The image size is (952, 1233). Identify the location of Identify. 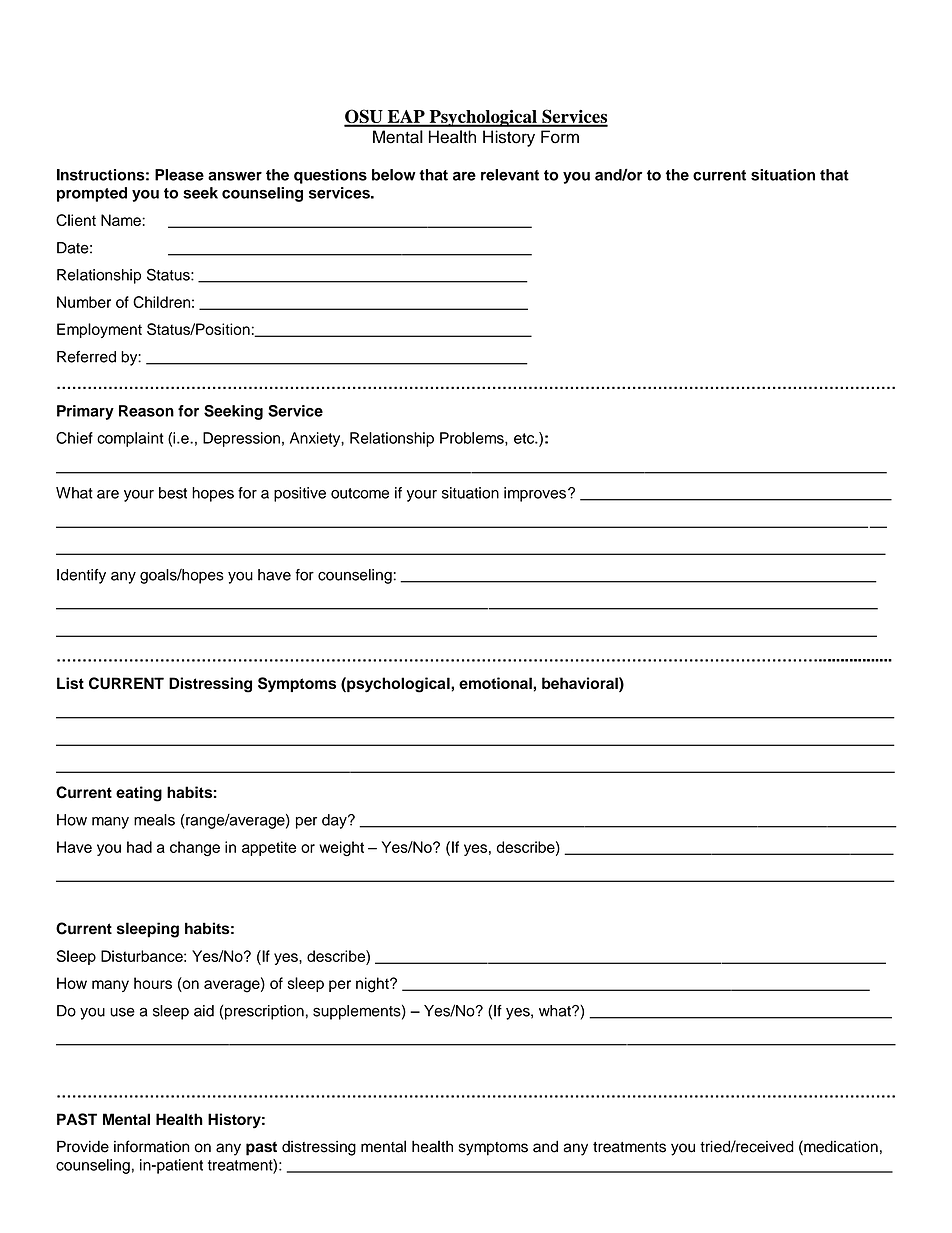
(81, 576).
